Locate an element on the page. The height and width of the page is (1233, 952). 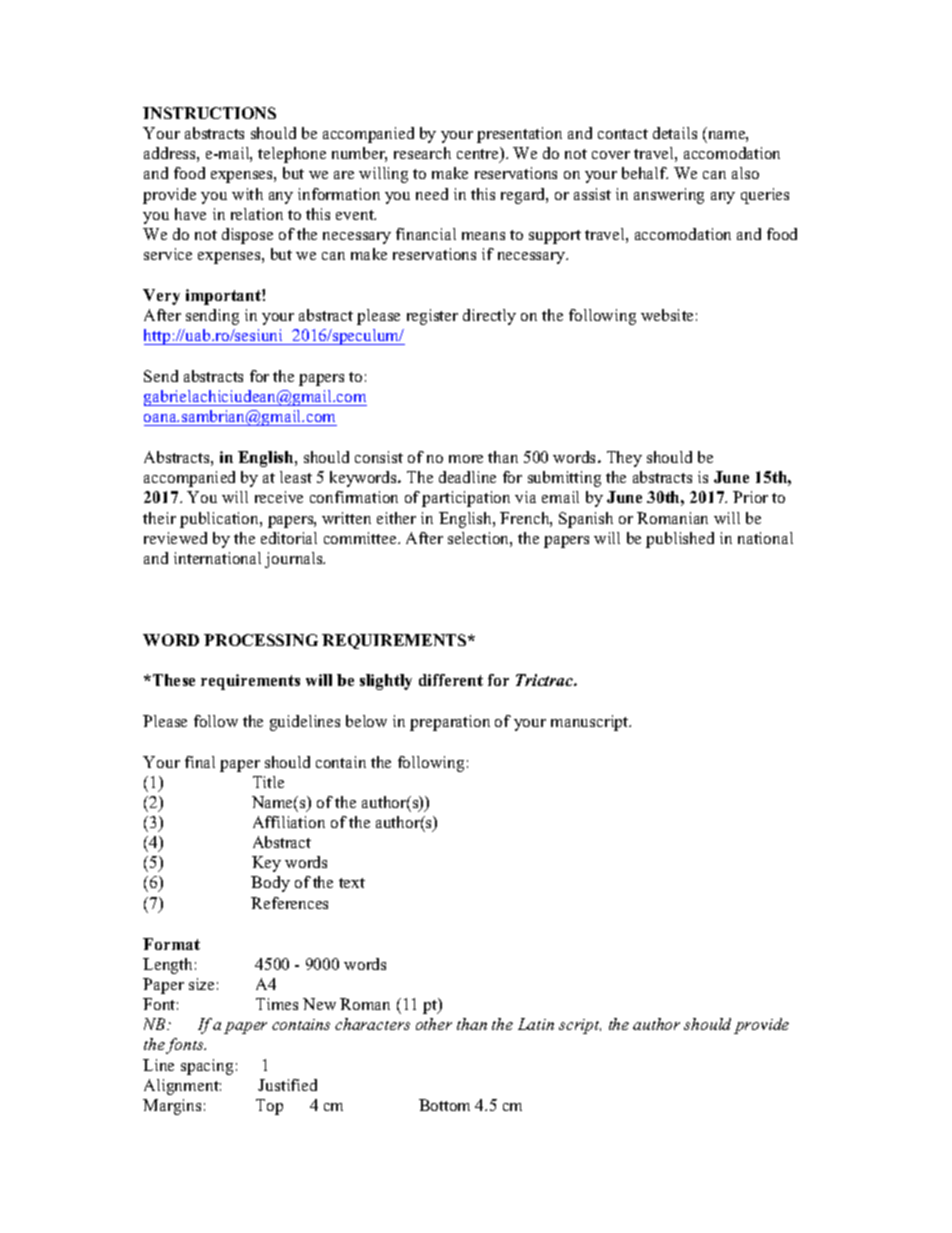
centre is located at coordinates (479, 154).
